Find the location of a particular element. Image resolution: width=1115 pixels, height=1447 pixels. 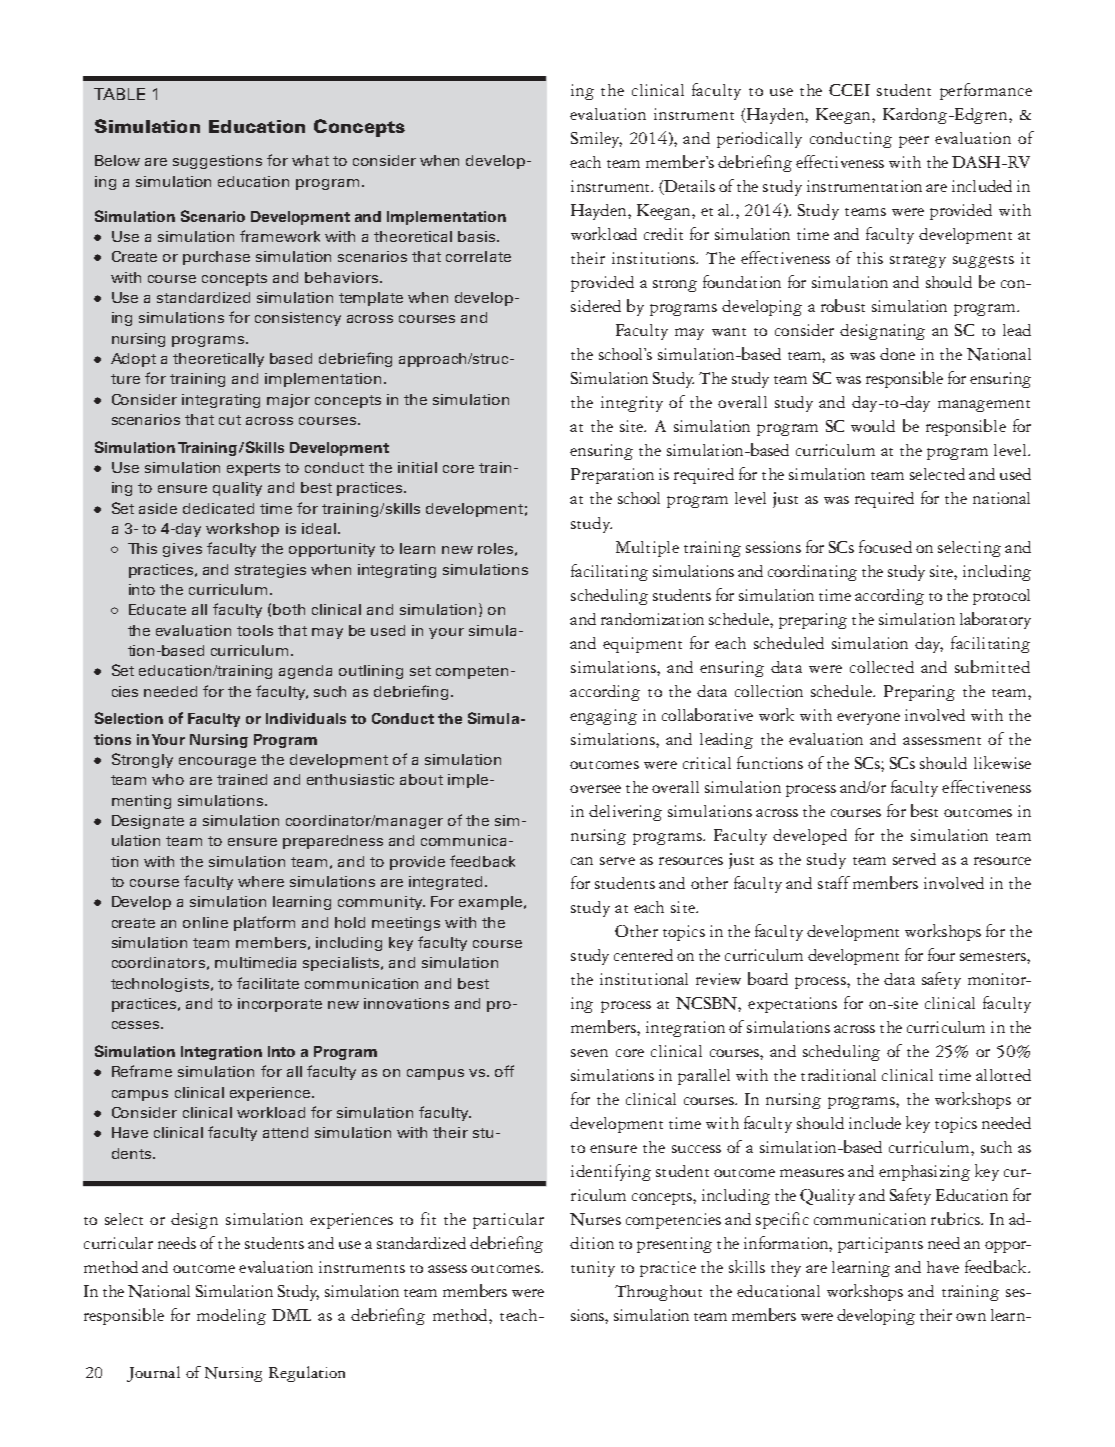

four is located at coordinates (941, 954).
